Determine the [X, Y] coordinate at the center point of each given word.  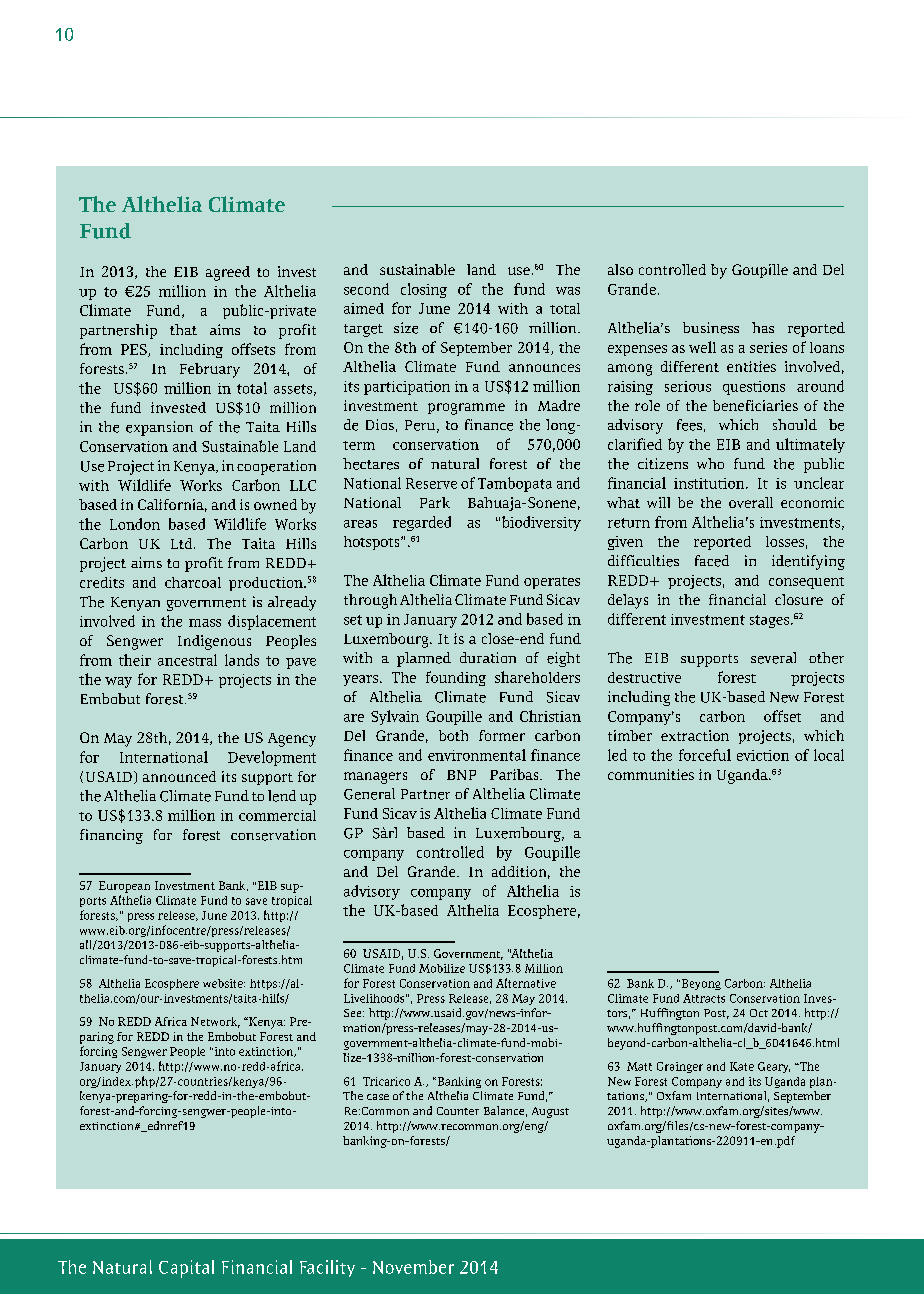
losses [785, 541]
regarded [422, 523]
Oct [759, 1013]
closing [424, 290]
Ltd [183, 543]
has [763, 327]
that [183, 329]
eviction [763, 755]
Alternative [526, 983]
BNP [461, 775]
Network [215, 1022]
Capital [186, 1269]
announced [179, 776]
